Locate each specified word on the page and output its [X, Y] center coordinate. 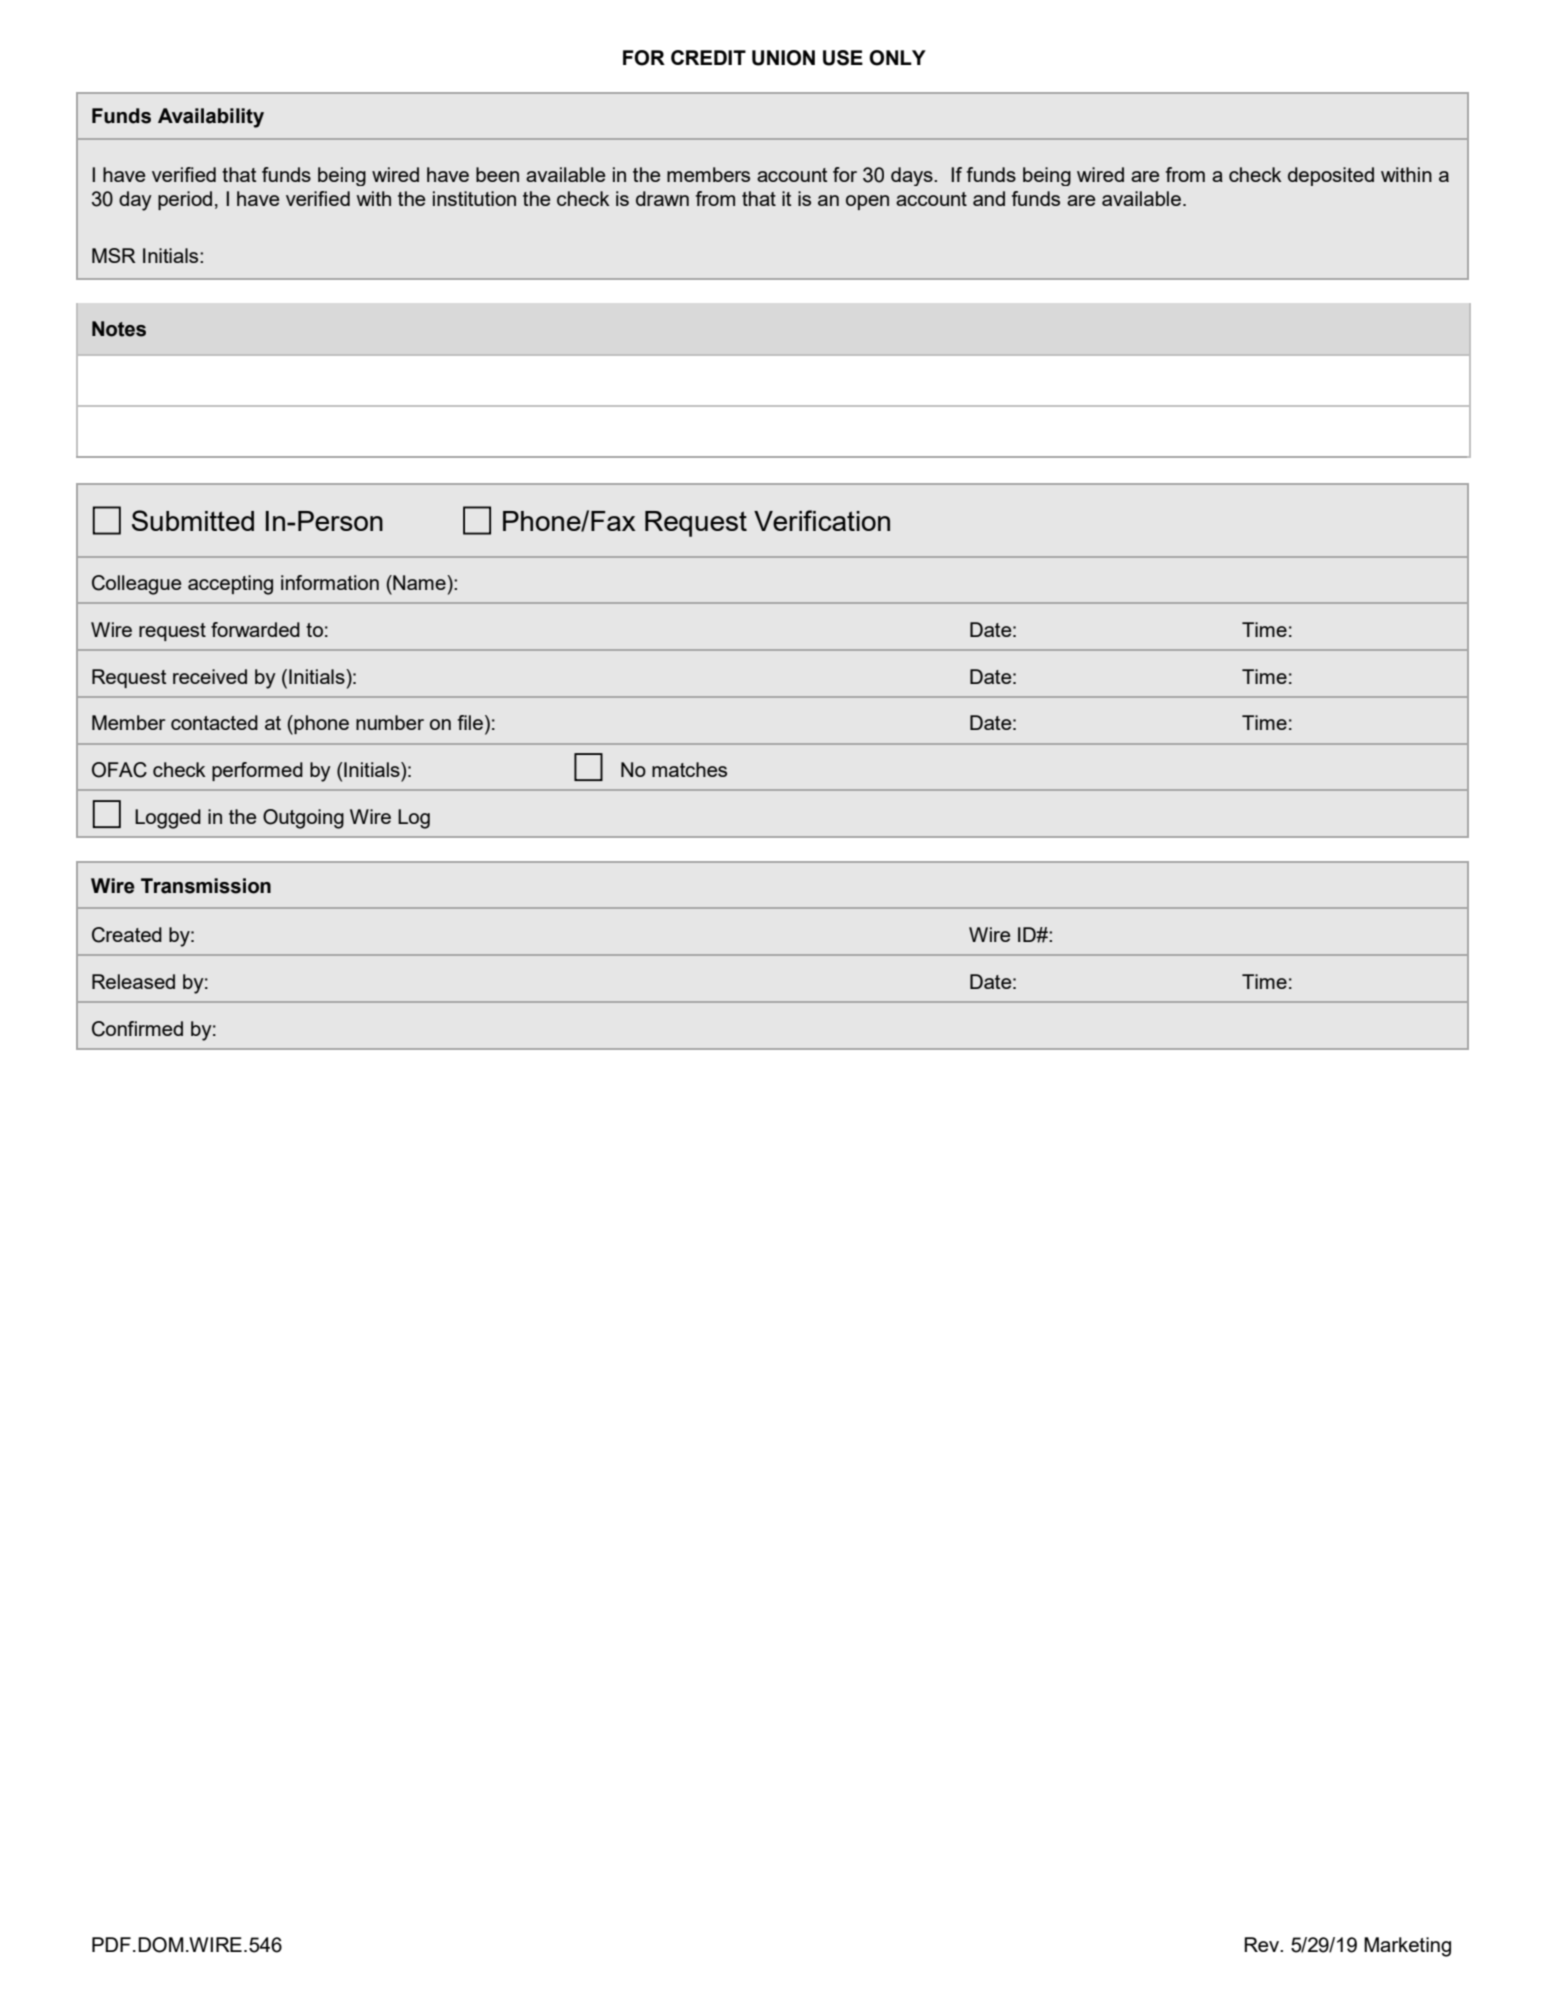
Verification [822, 520]
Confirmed [137, 1029]
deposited [1331, 176]
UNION [783, 58]
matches [689, 769]
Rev [1263, 1944]
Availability [211, 118]
